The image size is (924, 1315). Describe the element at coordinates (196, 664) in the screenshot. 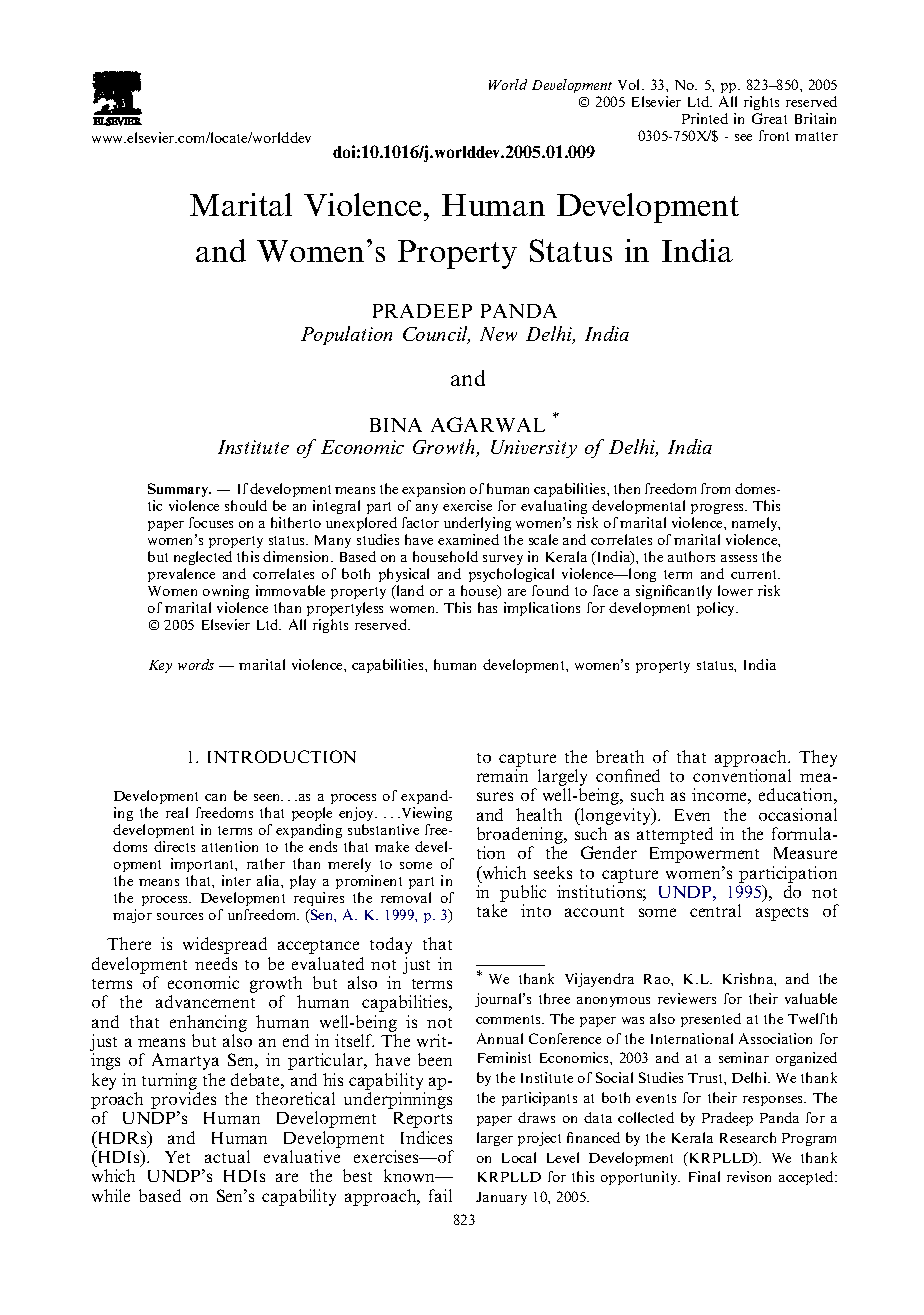

I see `words` at that location.
